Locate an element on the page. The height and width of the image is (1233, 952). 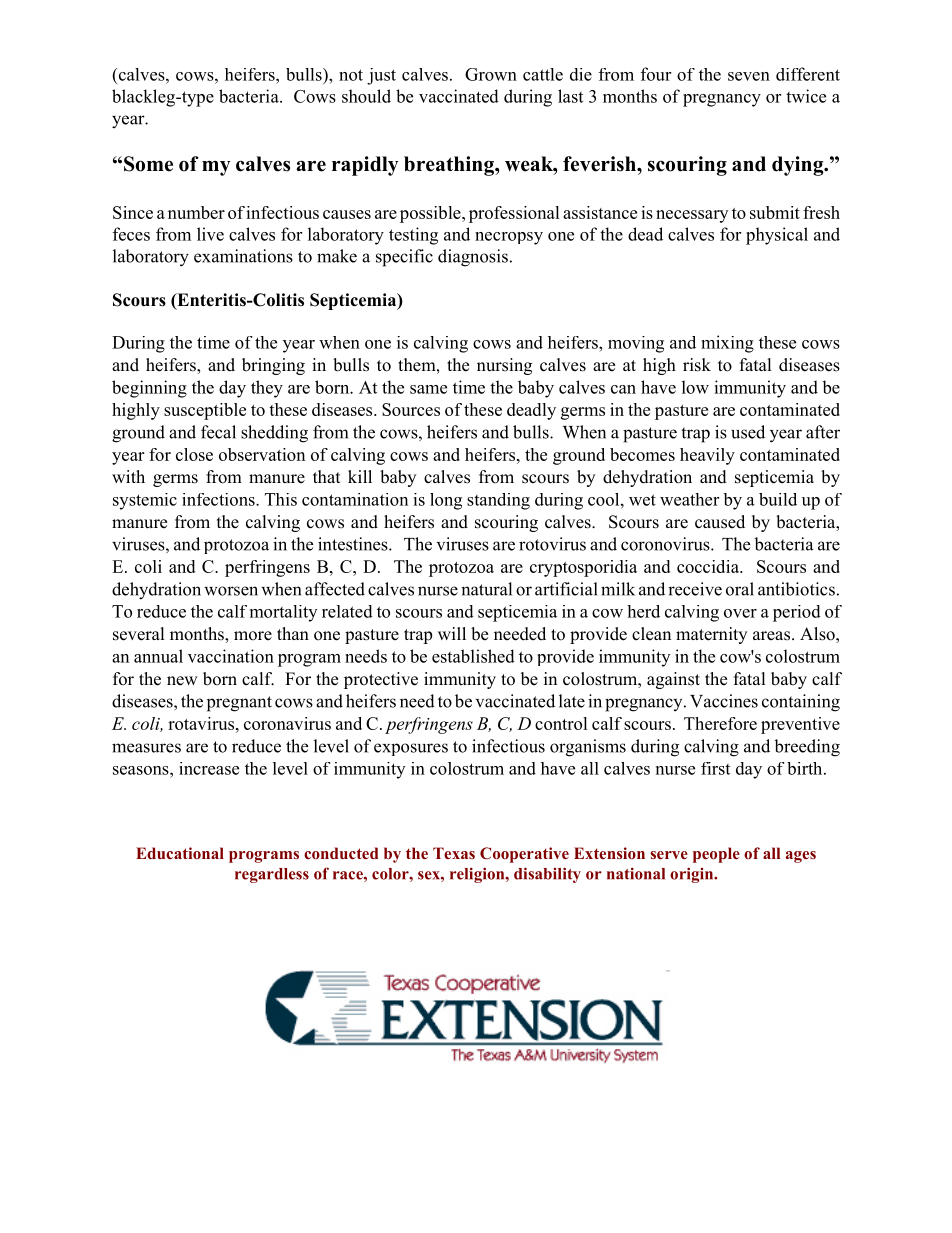
seven is located at coordinates (749, 76).
